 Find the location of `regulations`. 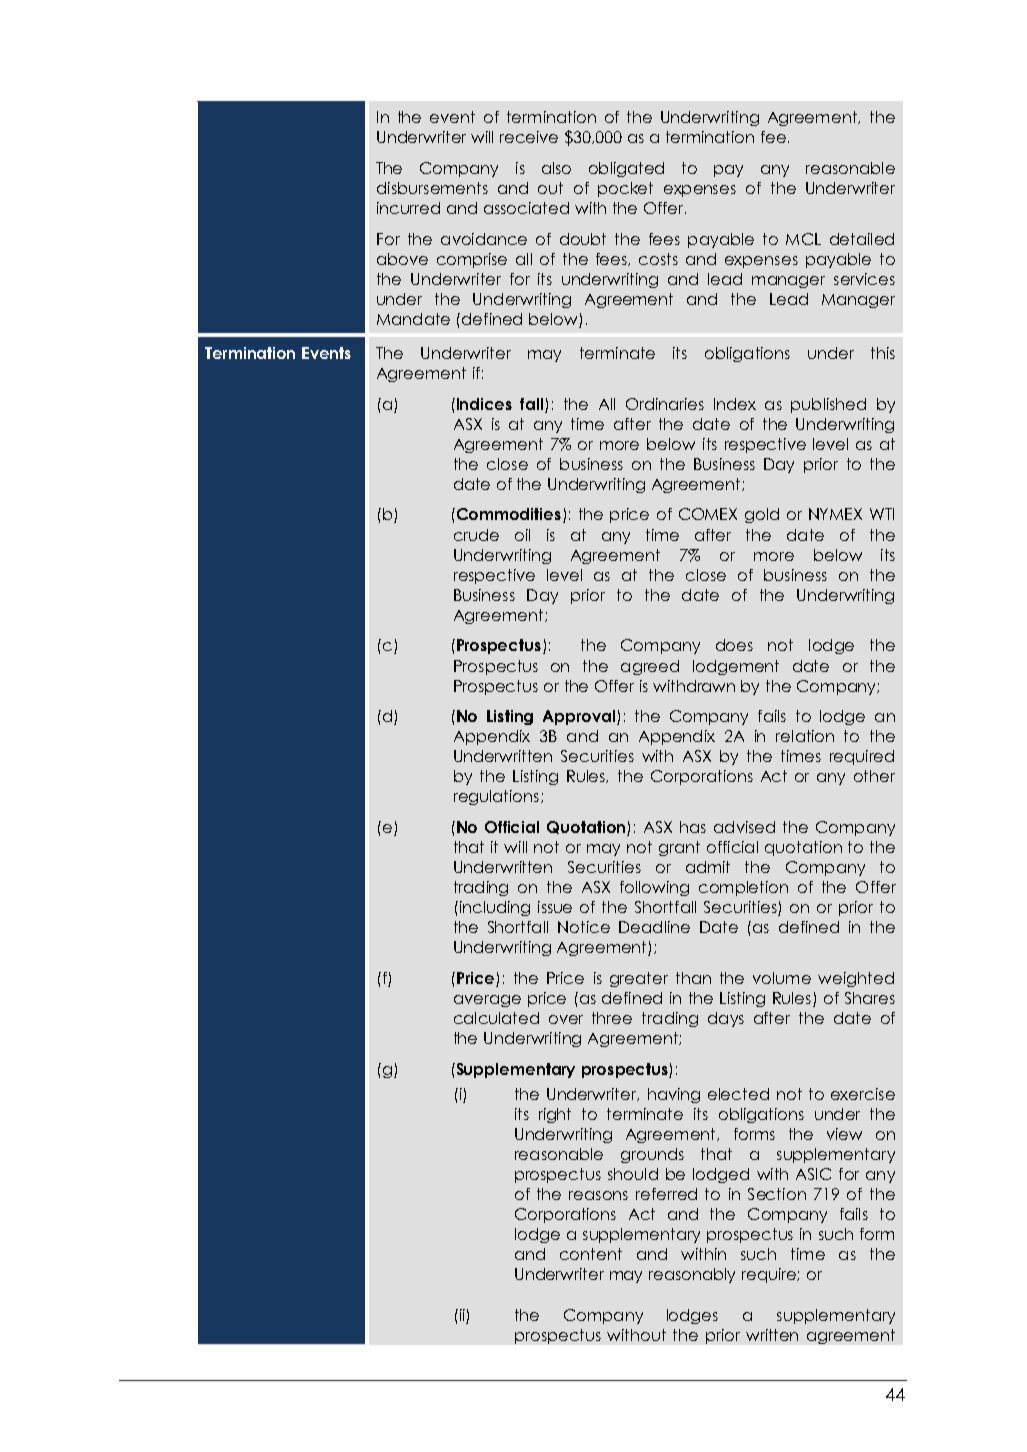

regulations is located at coordinates (496, 797).
